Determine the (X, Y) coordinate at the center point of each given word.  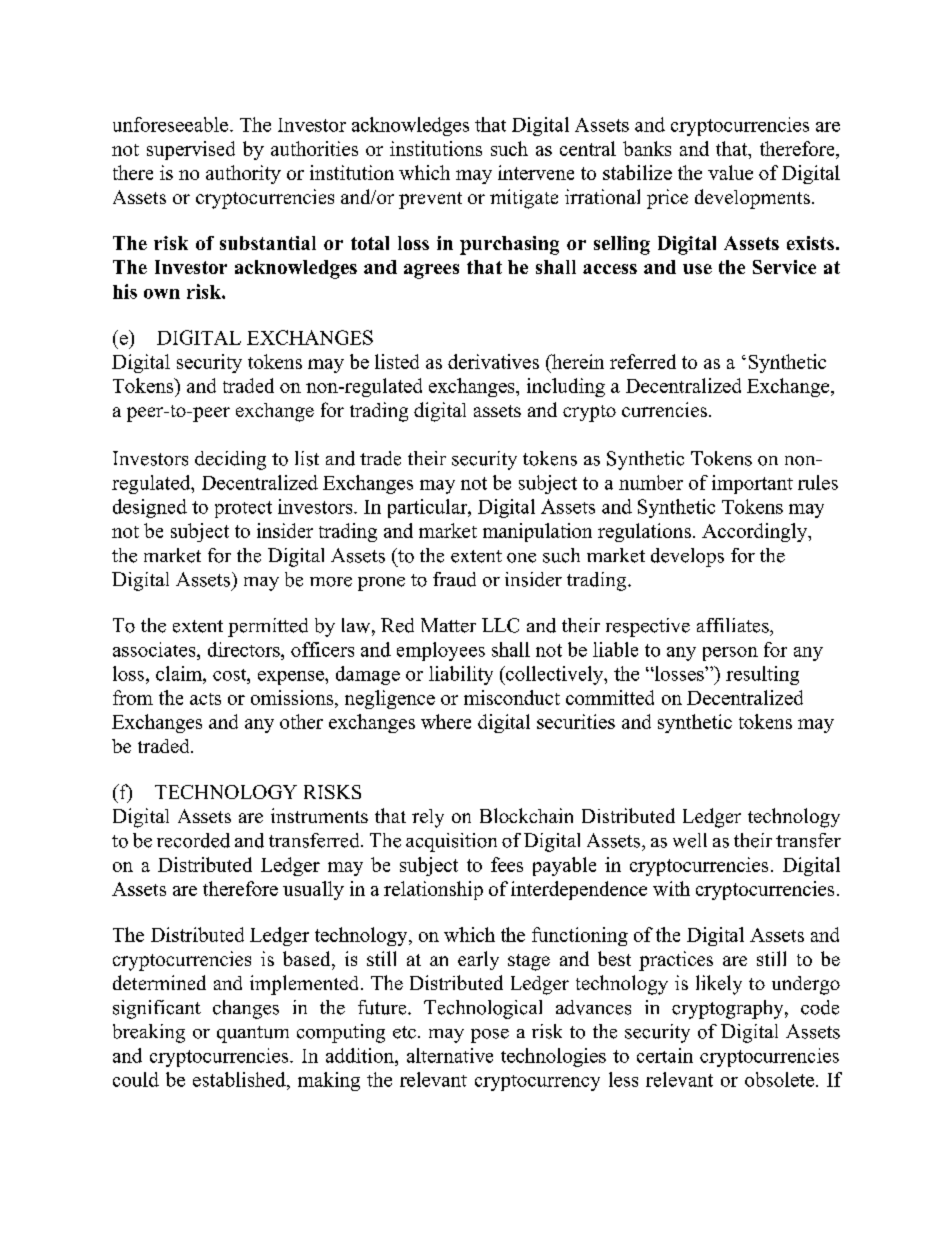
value (730, 172)
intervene (536, 172)
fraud (454, 579)
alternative (450, 1055)
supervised (191, 150)
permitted (268, 627)
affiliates (734, 625)
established (240, 1079)
